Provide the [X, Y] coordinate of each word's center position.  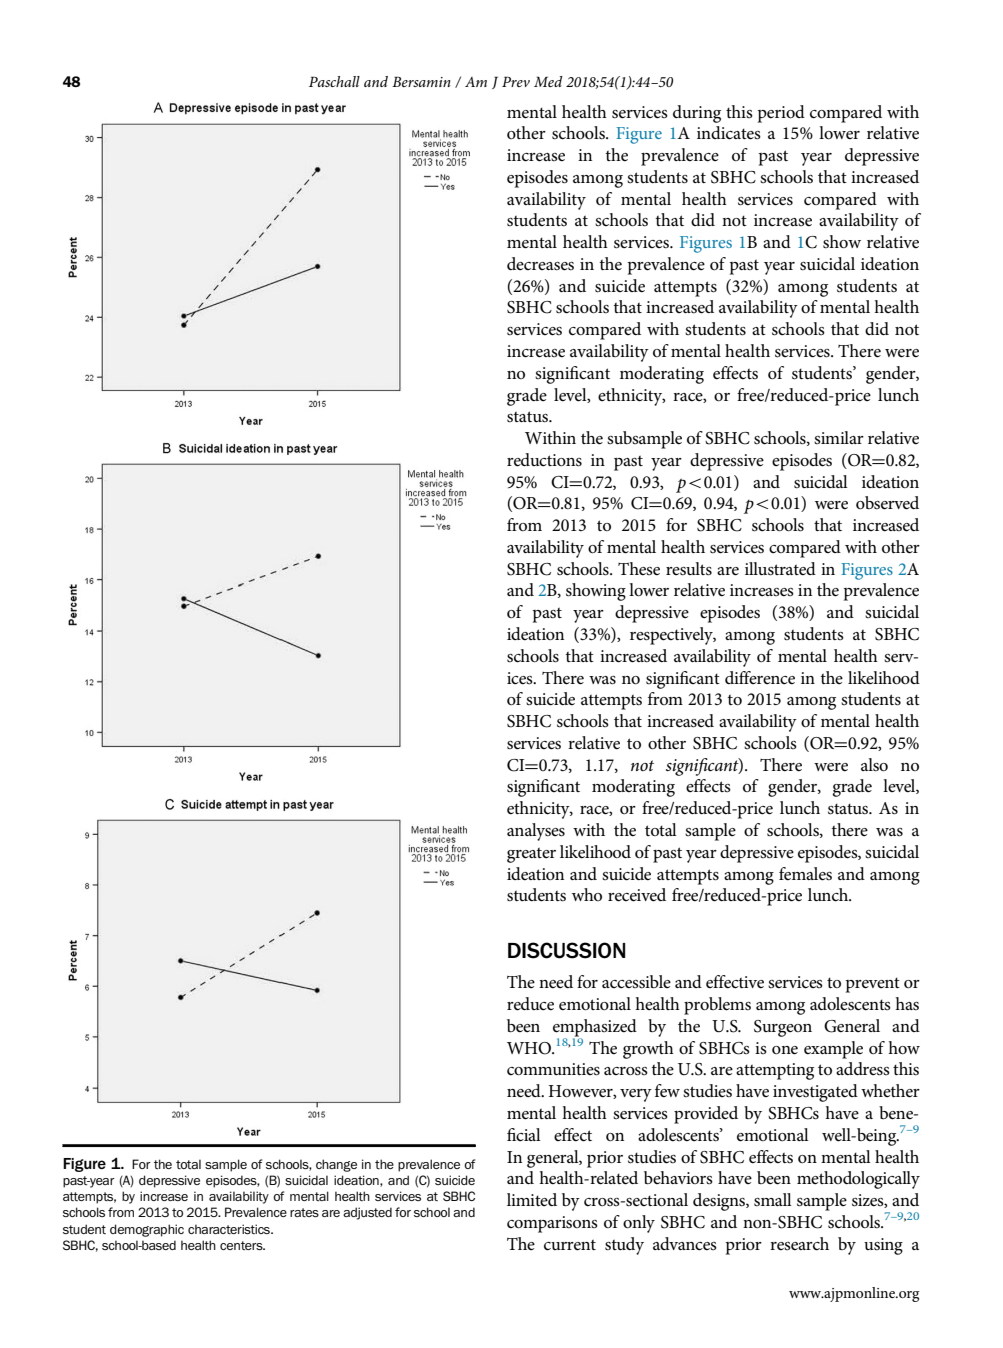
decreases [540, 264]
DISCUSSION [566, 950]
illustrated [780, 569]
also [874, 765]
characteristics [230, 1229]
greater [531, 855]
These [639, 568]
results [689, 569]
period [781, 114]
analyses [536, 832]
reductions [544, 460]
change [336, 1165]
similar [839, 437]
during [697, 114]
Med [548, 81]
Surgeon [783, 1028]
